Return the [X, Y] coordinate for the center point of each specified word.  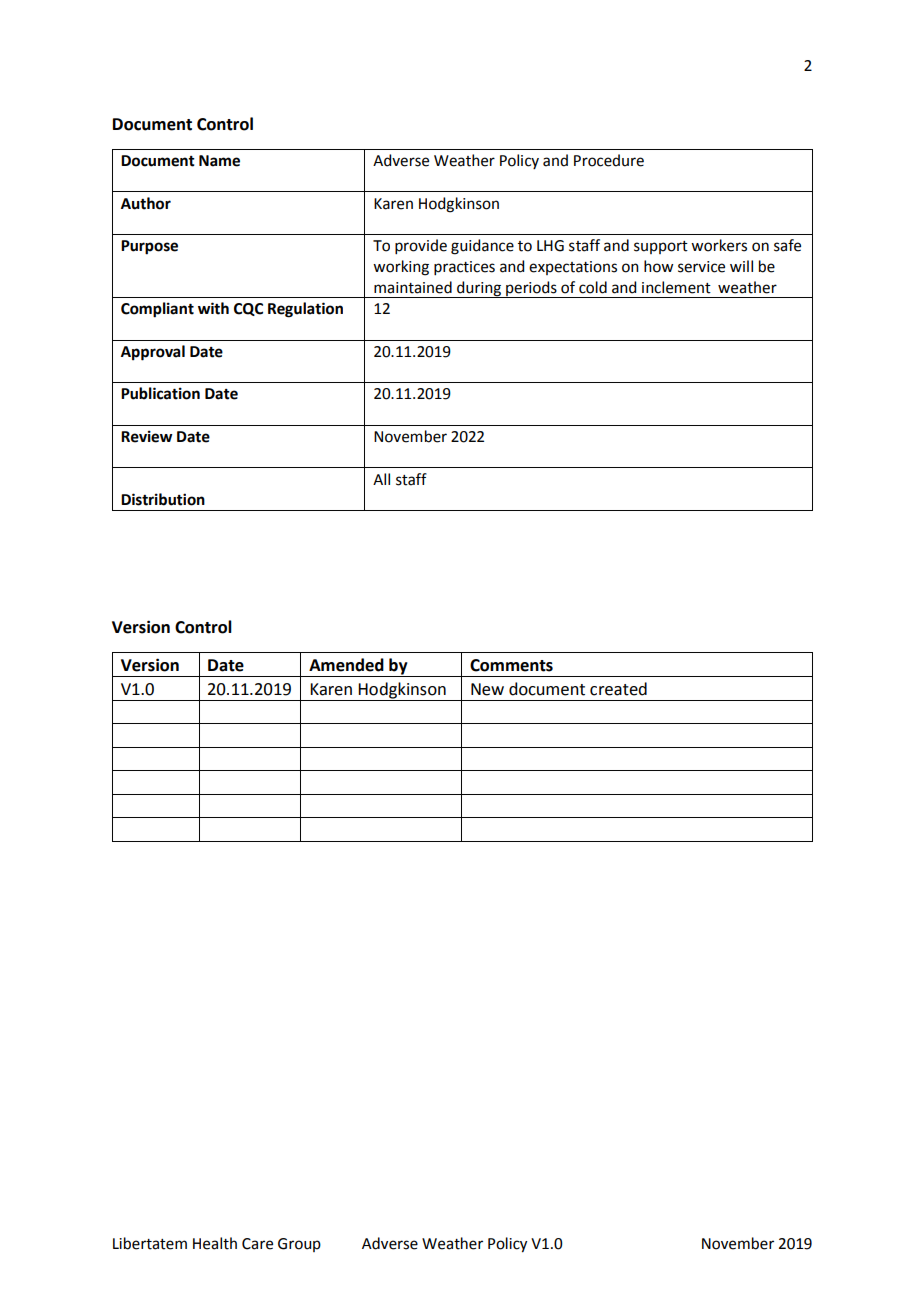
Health [215, 1243]
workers [719, 245]
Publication [160, 393]
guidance [482, 247]
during [479, 289]
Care [257, 1244]
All [381, 479]
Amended [346, 665]
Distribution [163, 499]
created [618, 689]
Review [147, 436]
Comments [511, 665]
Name [219, 161]
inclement [676, 287]
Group [299, 1245]
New [487, 689]
